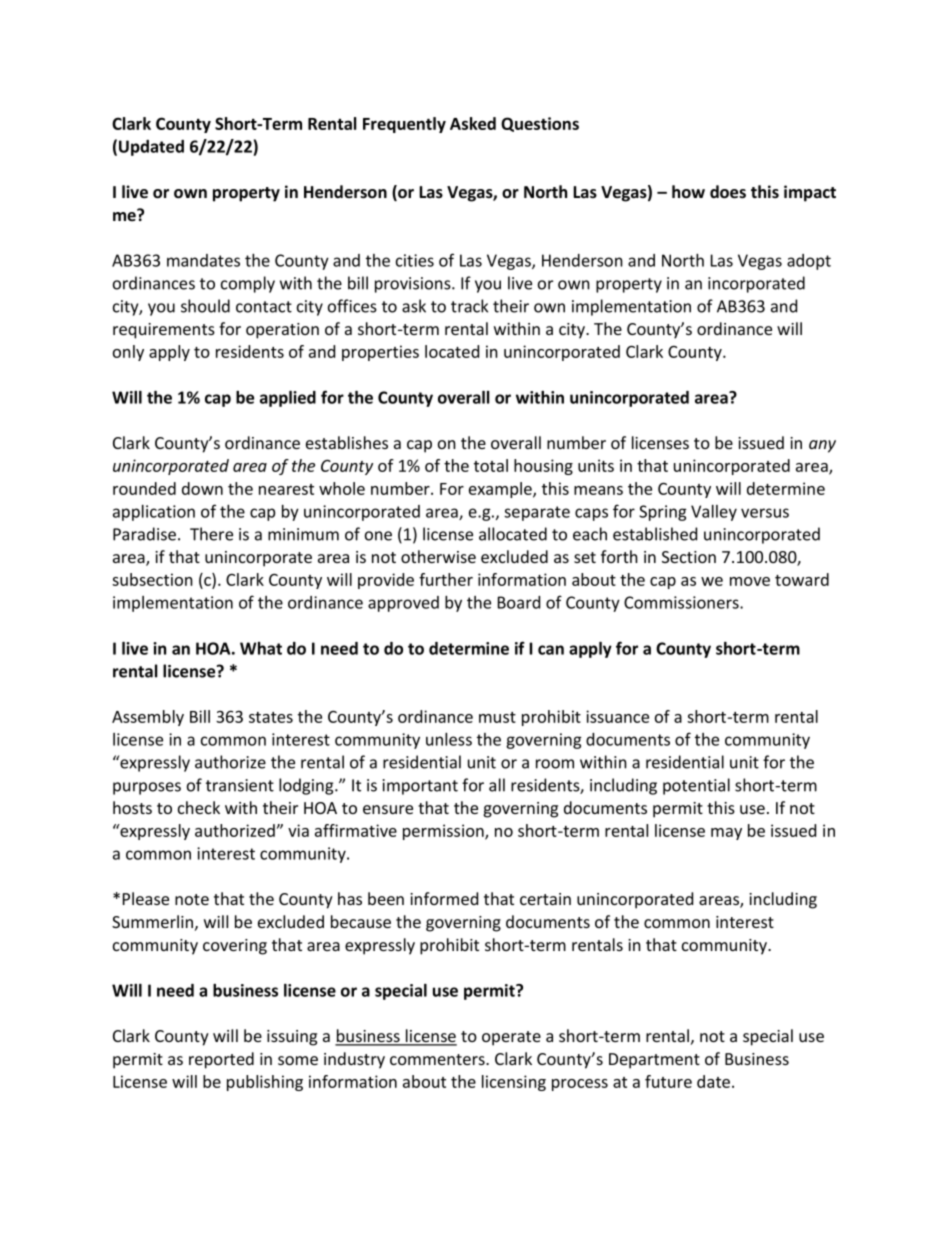  Describe the element at coordinates (519, 602) in the page. I see `Board` at that location.
